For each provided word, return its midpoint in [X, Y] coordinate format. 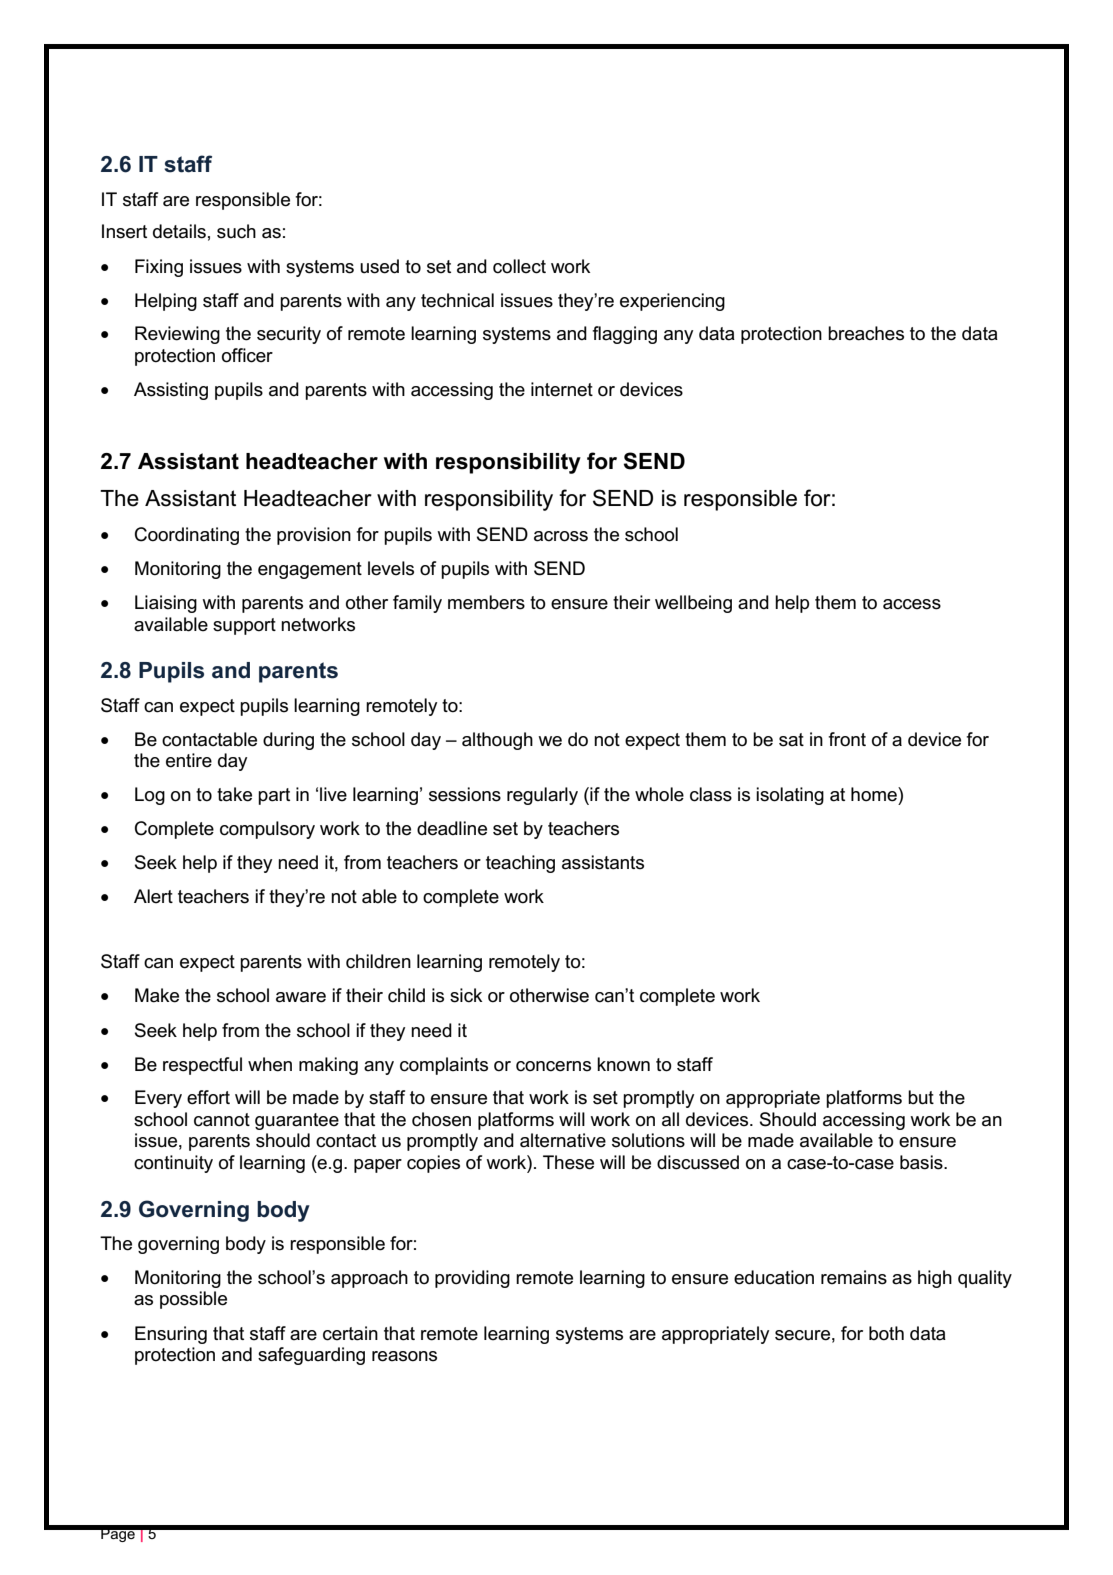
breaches [866, 333]
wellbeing [693, 604]
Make [157, 995]
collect [519, 266]
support [244, 626]
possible [193, 1300]
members [486, 602]
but [921, 1097]
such [236, 231]
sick [466, 995]
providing [472, 1279]
